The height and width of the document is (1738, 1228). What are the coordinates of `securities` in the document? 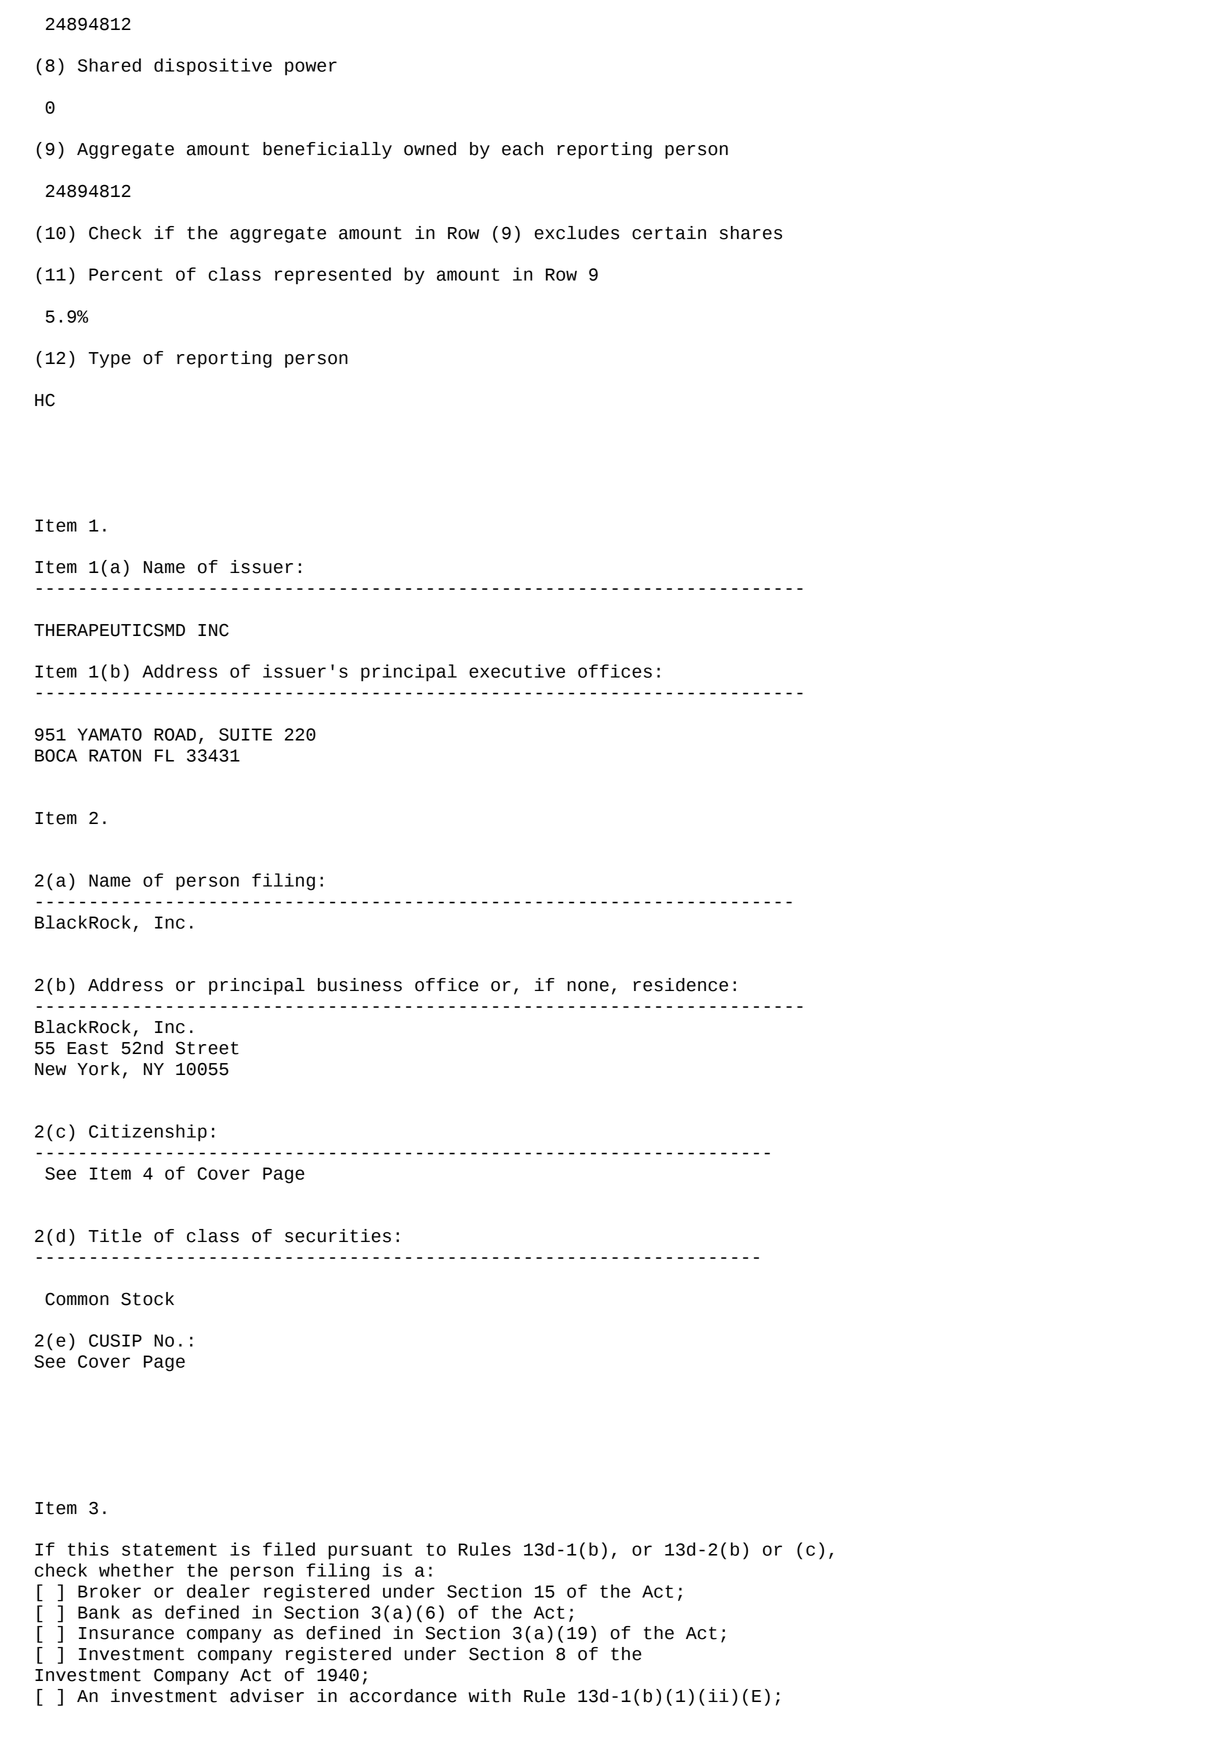 It's located at (338, 1236).
